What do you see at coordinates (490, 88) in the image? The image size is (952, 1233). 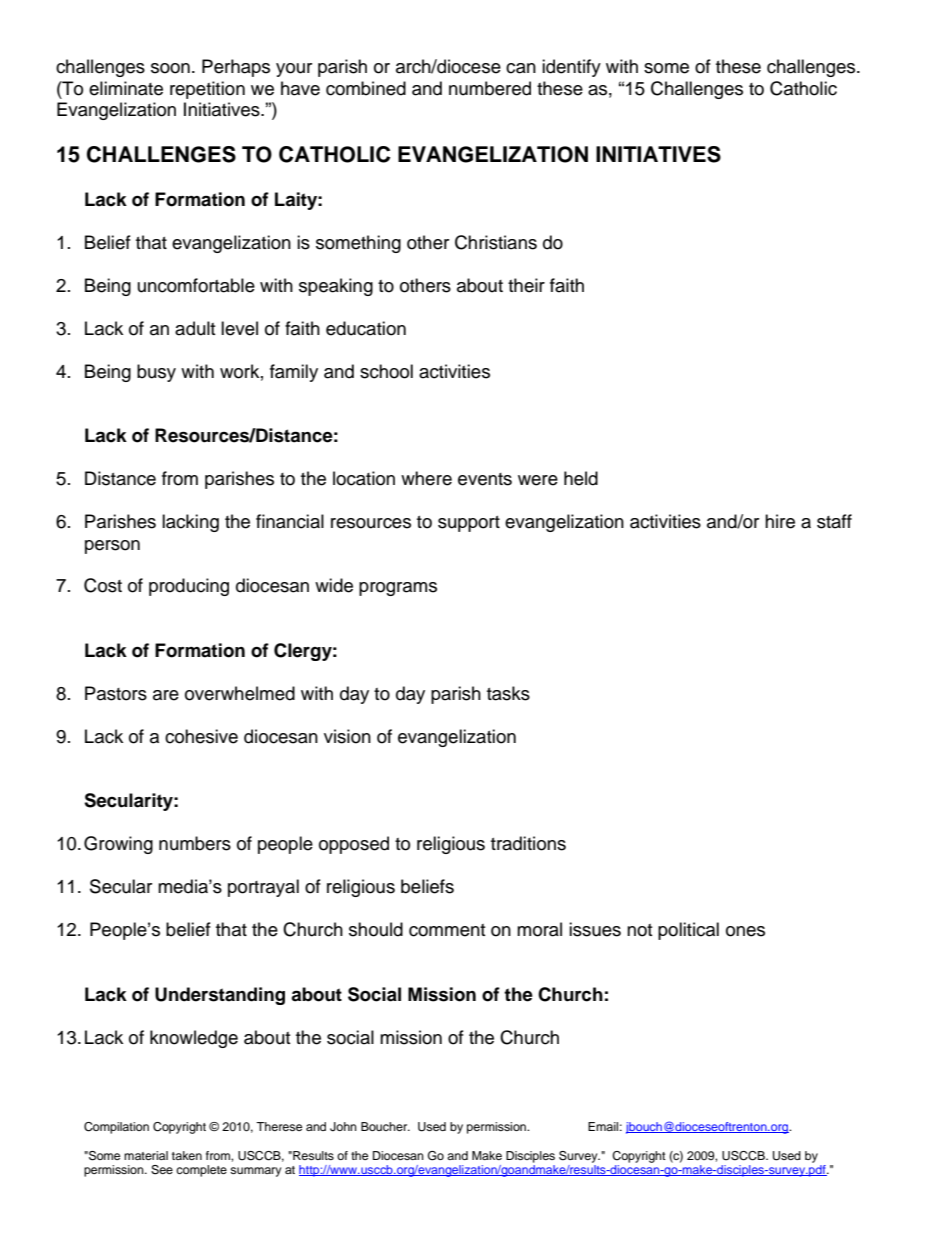 I see `numbered` at bounding box center [490, 88].
